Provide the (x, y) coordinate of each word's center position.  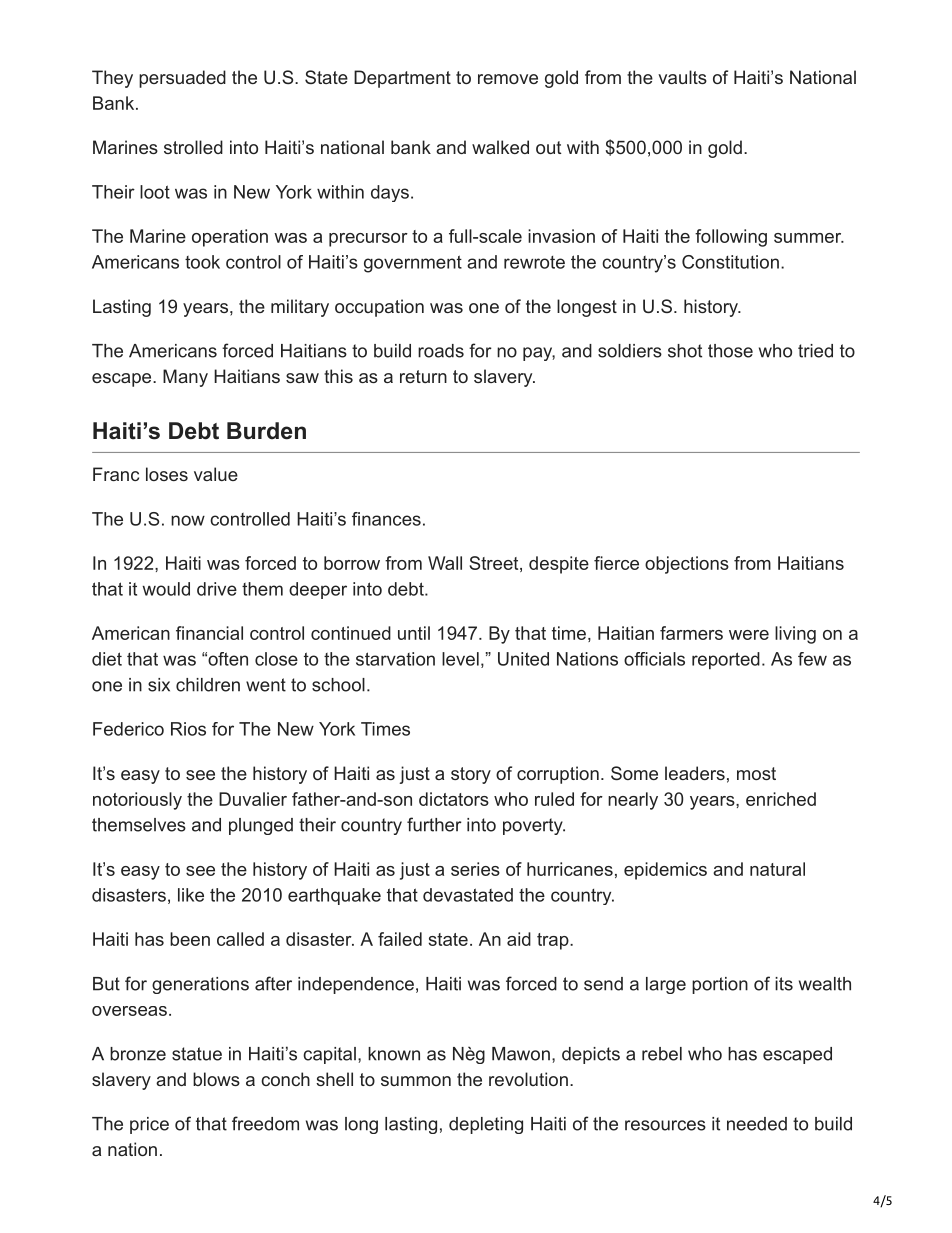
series (475, 869)
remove (508, 79)
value (216, 474)
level (460, 659)
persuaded (182, 79)
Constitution (730, 262)
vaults (682, 77)
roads (441, 351)
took (202, 262)
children (208, 685)
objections (687, 565)
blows (216, 1079)
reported (726, 661)
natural (777, 869)
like (191, 895)
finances (386, 519)
